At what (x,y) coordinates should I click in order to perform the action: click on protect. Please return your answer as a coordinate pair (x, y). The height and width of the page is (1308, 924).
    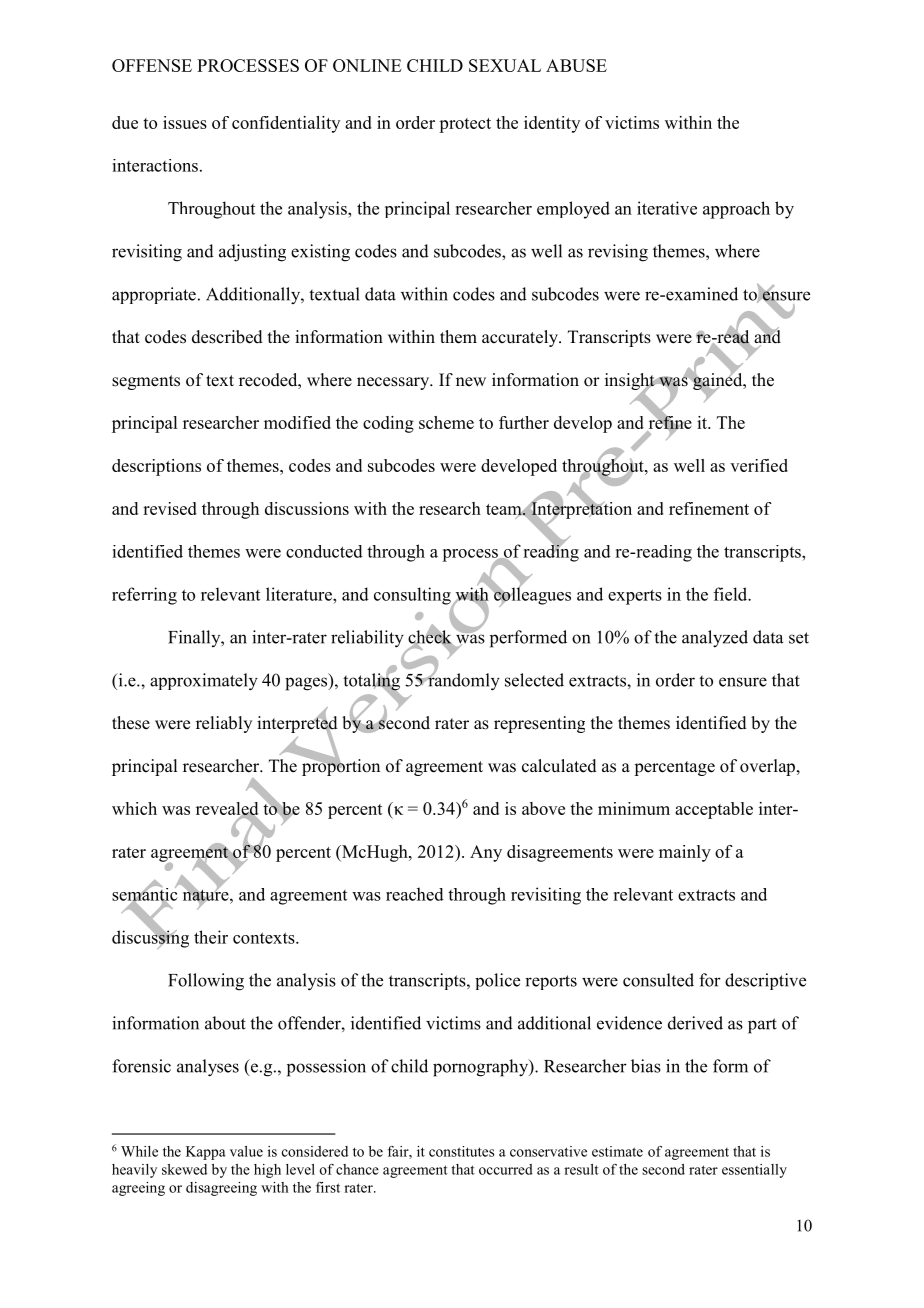
    Looking at the image, I should click on (465, 125).
